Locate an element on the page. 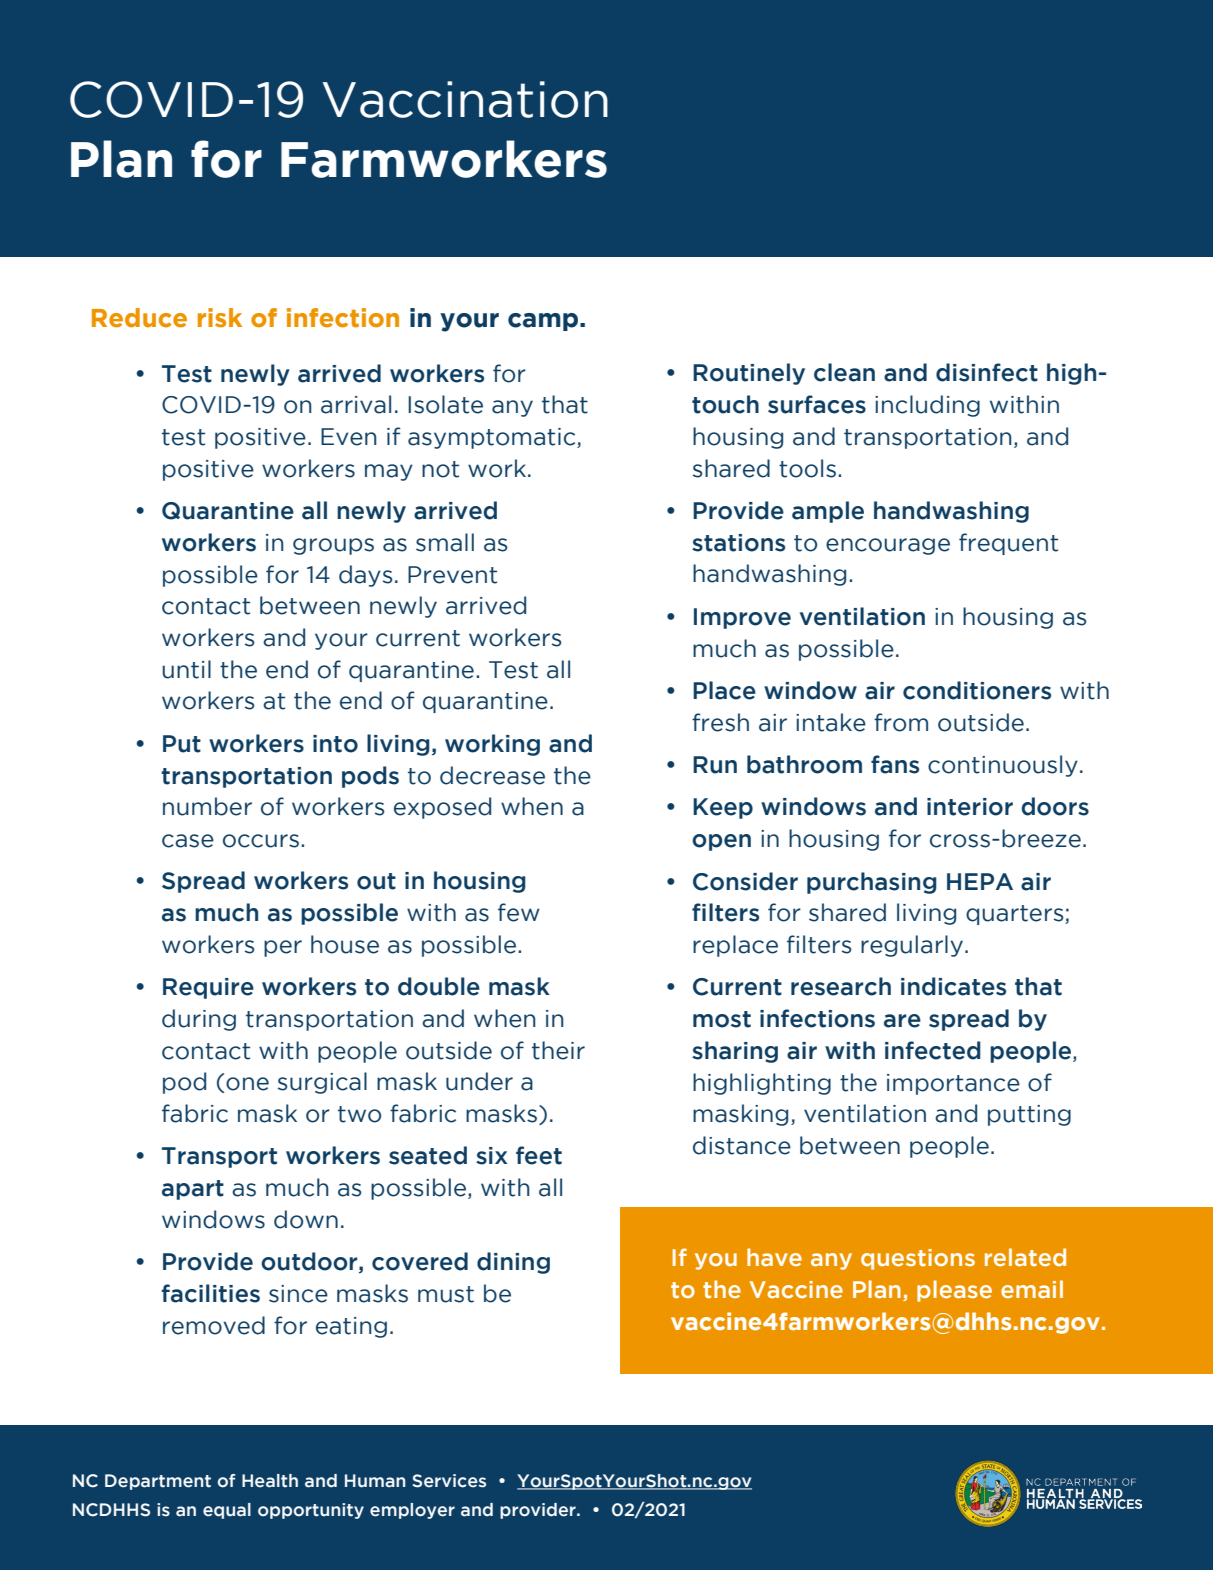 This page has height=1570, width=1213. disinfect is located at coordinates (987, 372).
